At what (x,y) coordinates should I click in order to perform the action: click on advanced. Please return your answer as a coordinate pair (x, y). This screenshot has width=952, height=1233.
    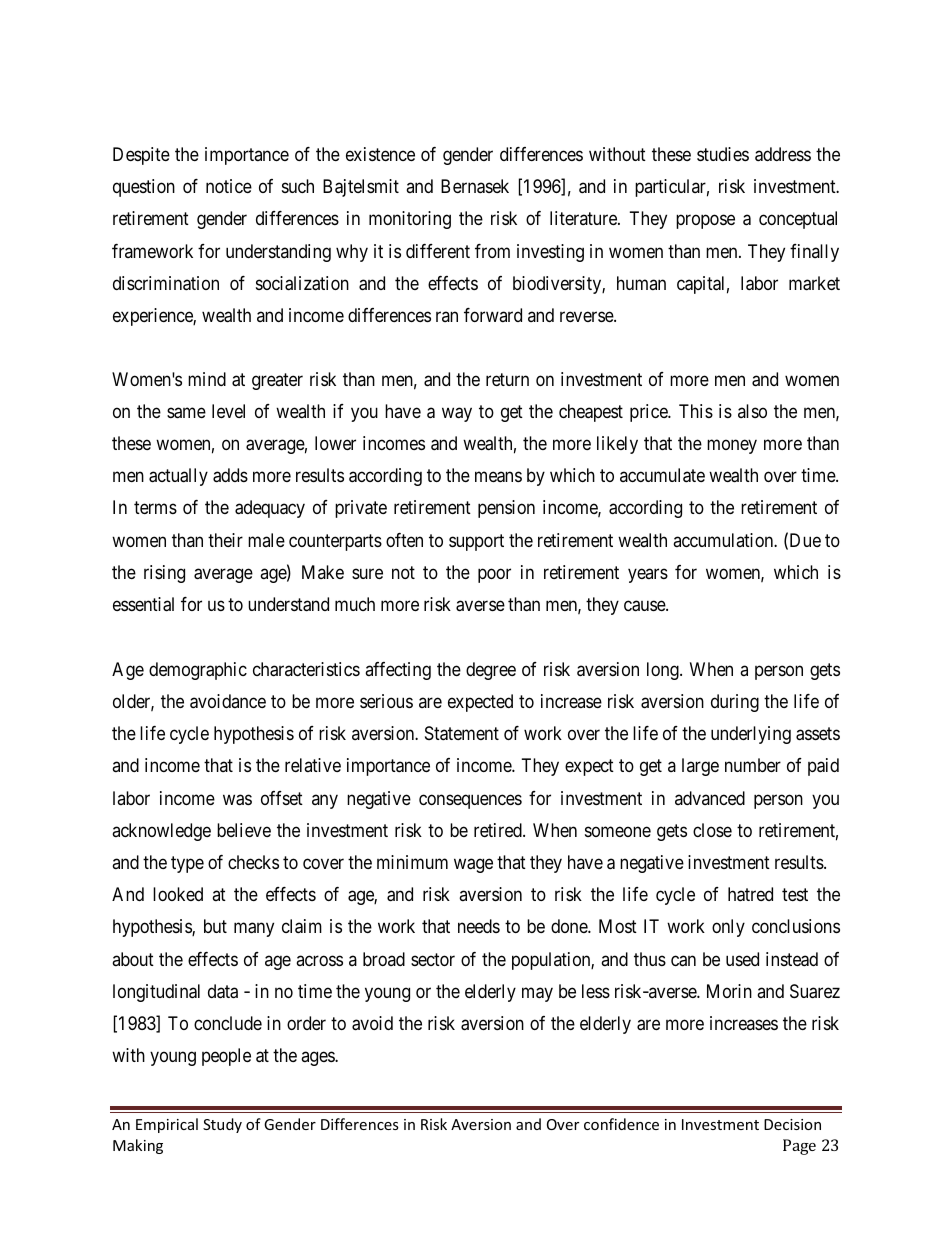
    Looking at the image, I should click on (710, 798).
